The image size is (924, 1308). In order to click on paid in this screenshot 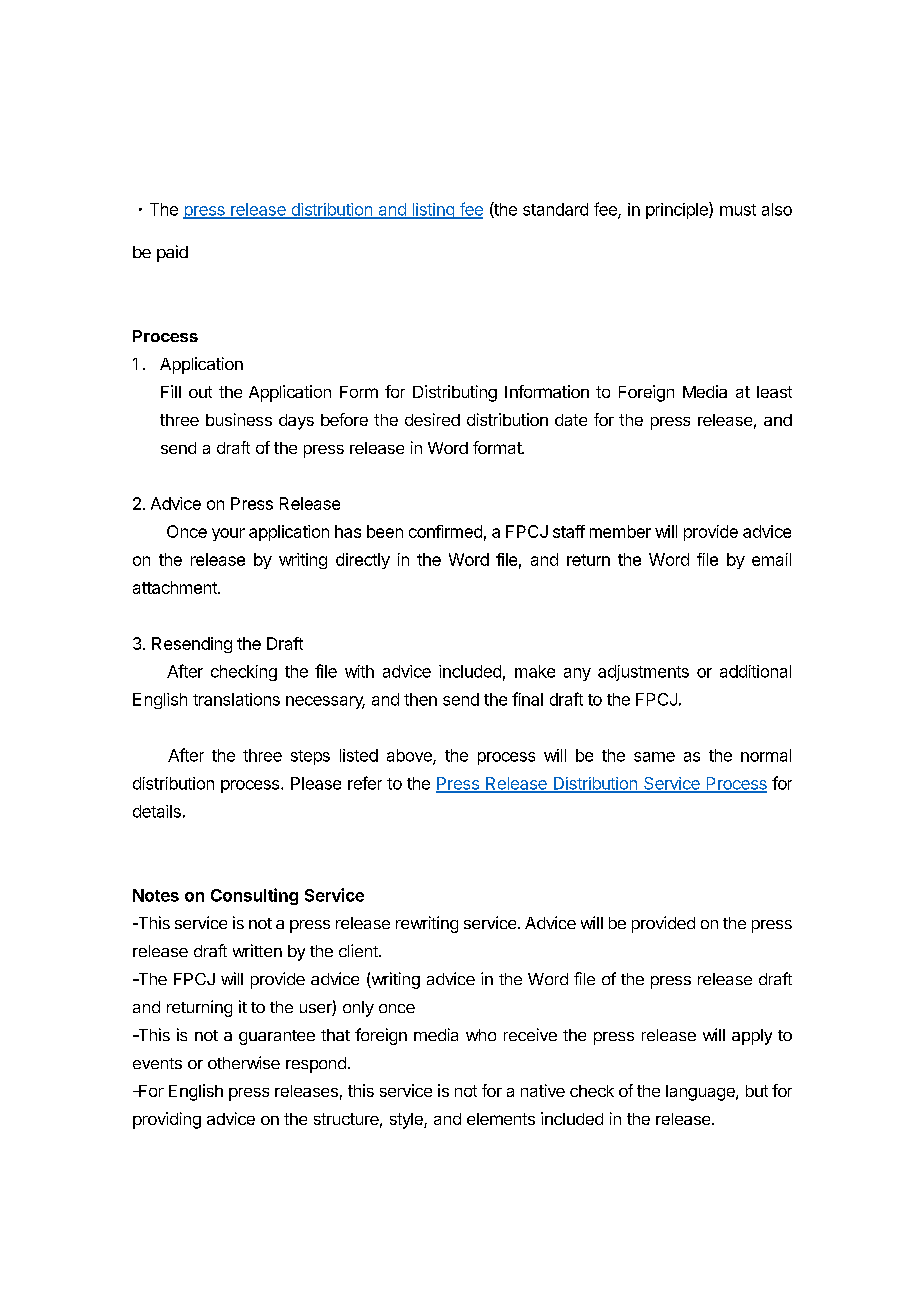, I will do `click(172, 253)`.
